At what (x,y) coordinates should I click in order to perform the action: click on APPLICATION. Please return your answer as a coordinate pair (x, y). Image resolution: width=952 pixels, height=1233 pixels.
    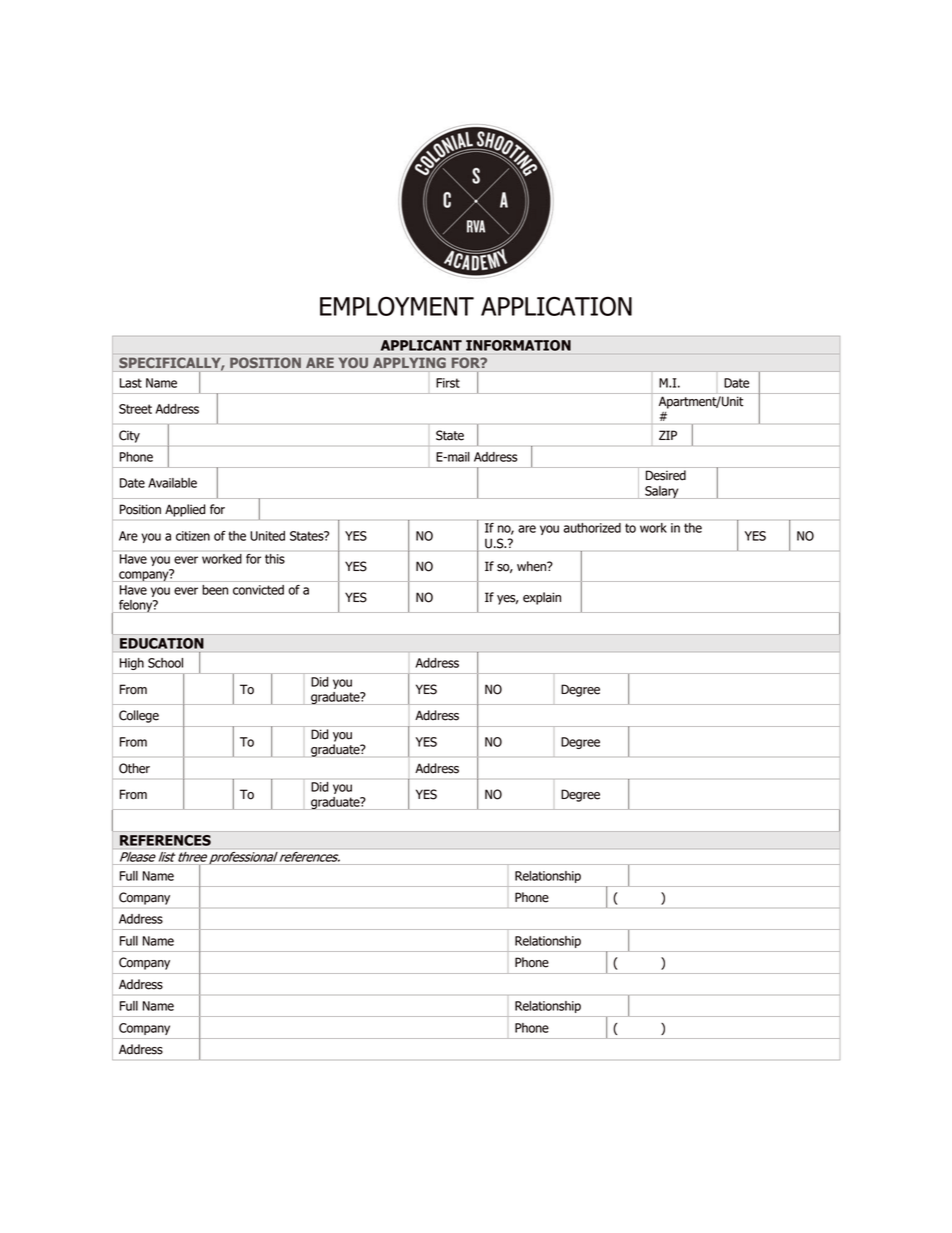
    Looking at the image, I should click on (556, 306).
